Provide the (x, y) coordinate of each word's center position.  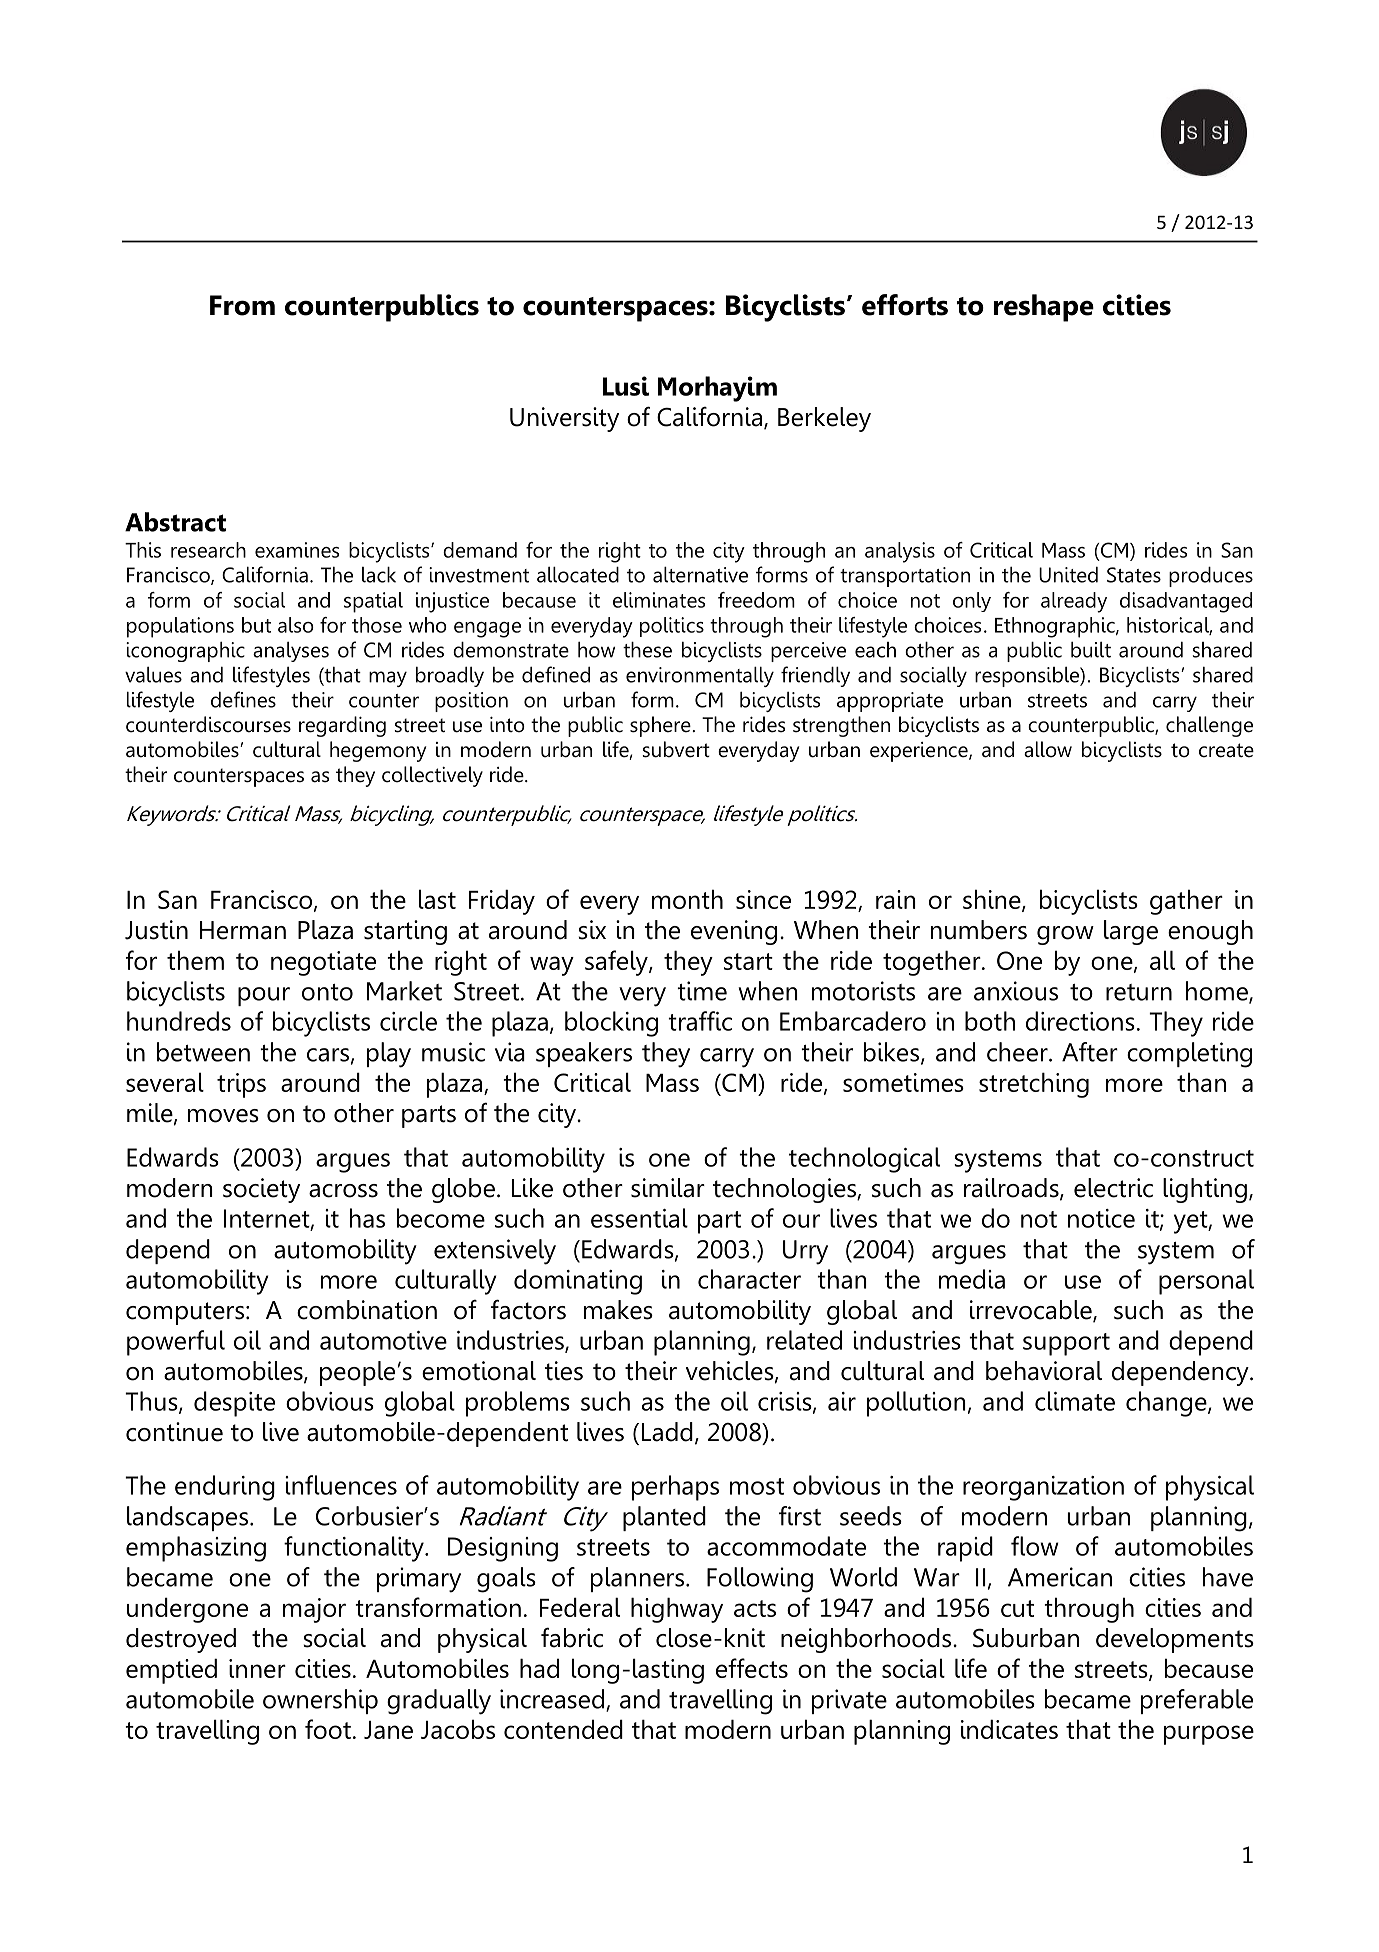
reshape (1044, 308)
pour (264, 996)
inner (257, 1668)
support (1066, 1344)
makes (618, 1310)
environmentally (700, 677)
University (564, 419)
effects (752, 1668)
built (1091, 650)
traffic (700, 1021)
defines (243, 699)
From (242, 305)
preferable (1197, 1701)
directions (1080, 1021)
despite (234, 1404)
